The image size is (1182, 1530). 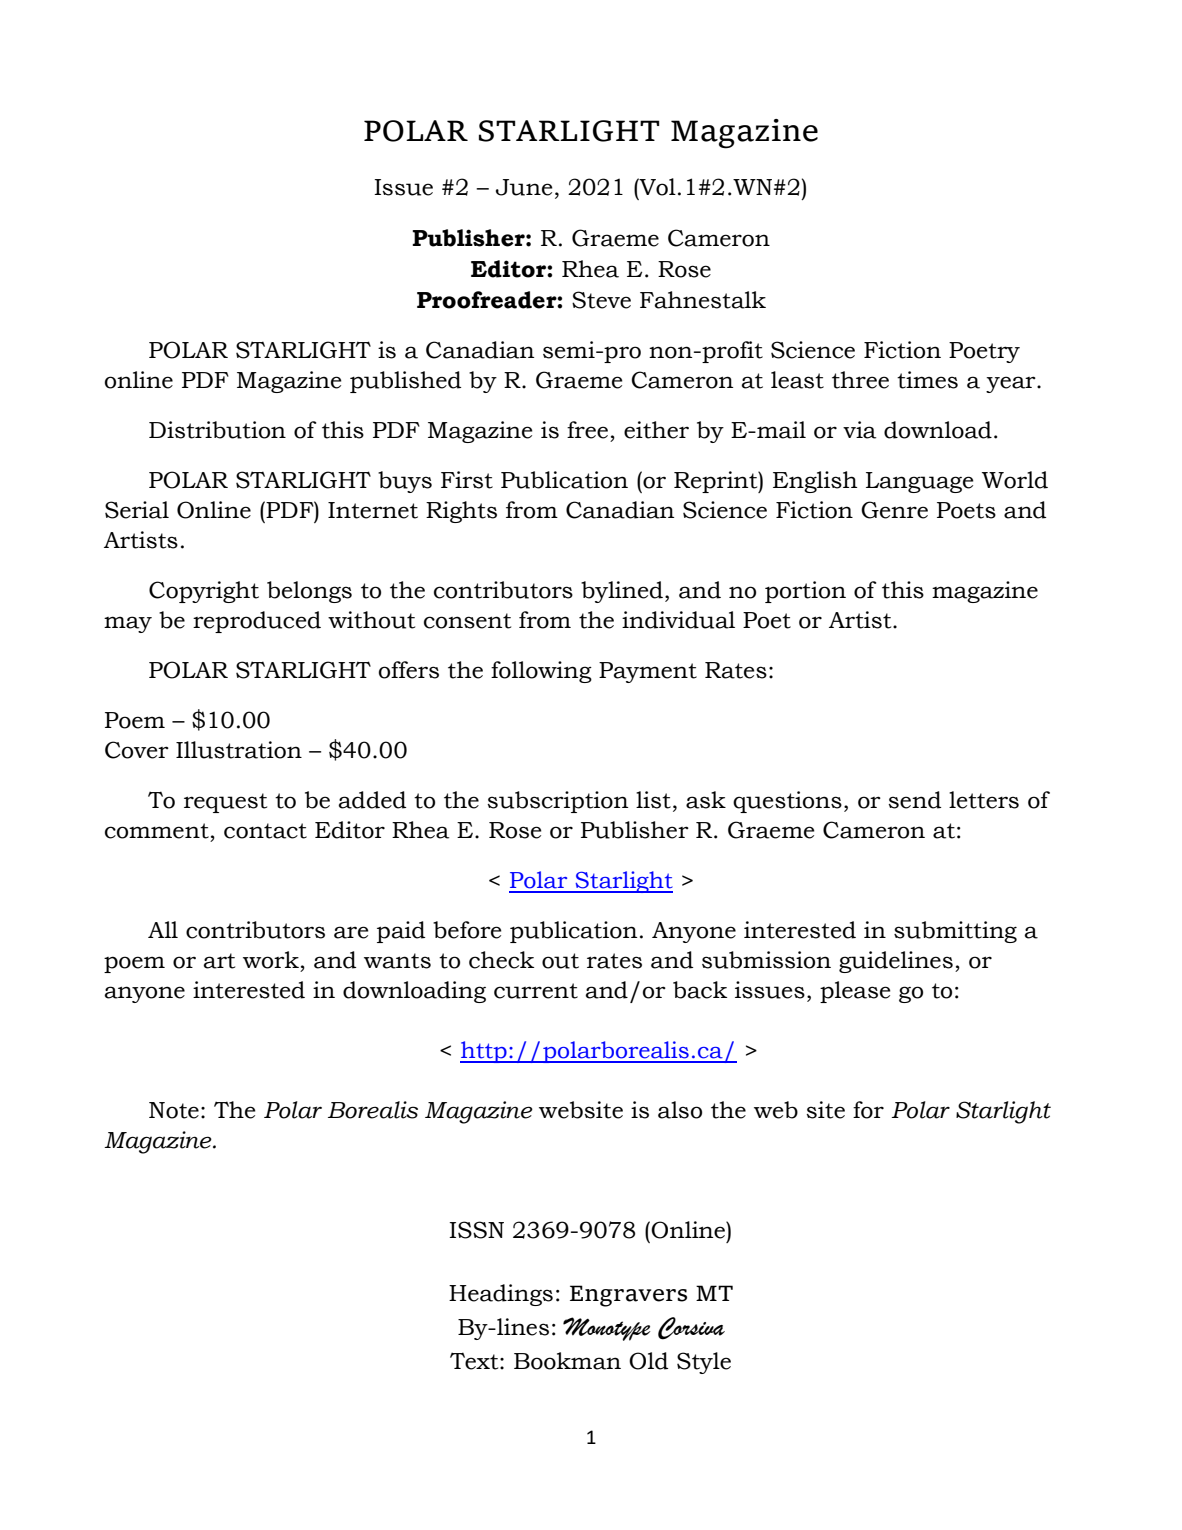 I want to click on times, so click(x=927, y=380).
